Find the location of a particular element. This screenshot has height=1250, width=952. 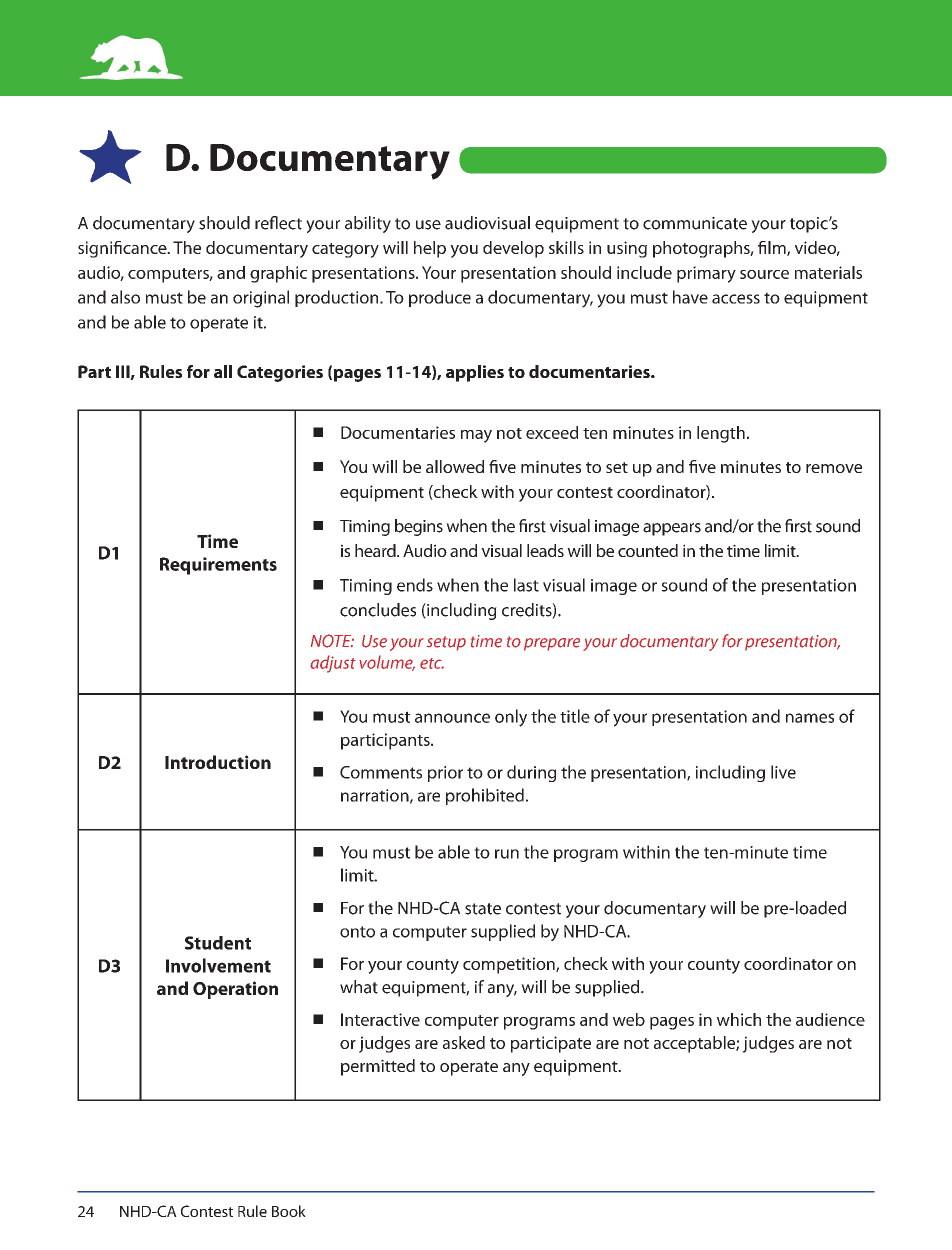

names is located at coordinates (810, 718).
